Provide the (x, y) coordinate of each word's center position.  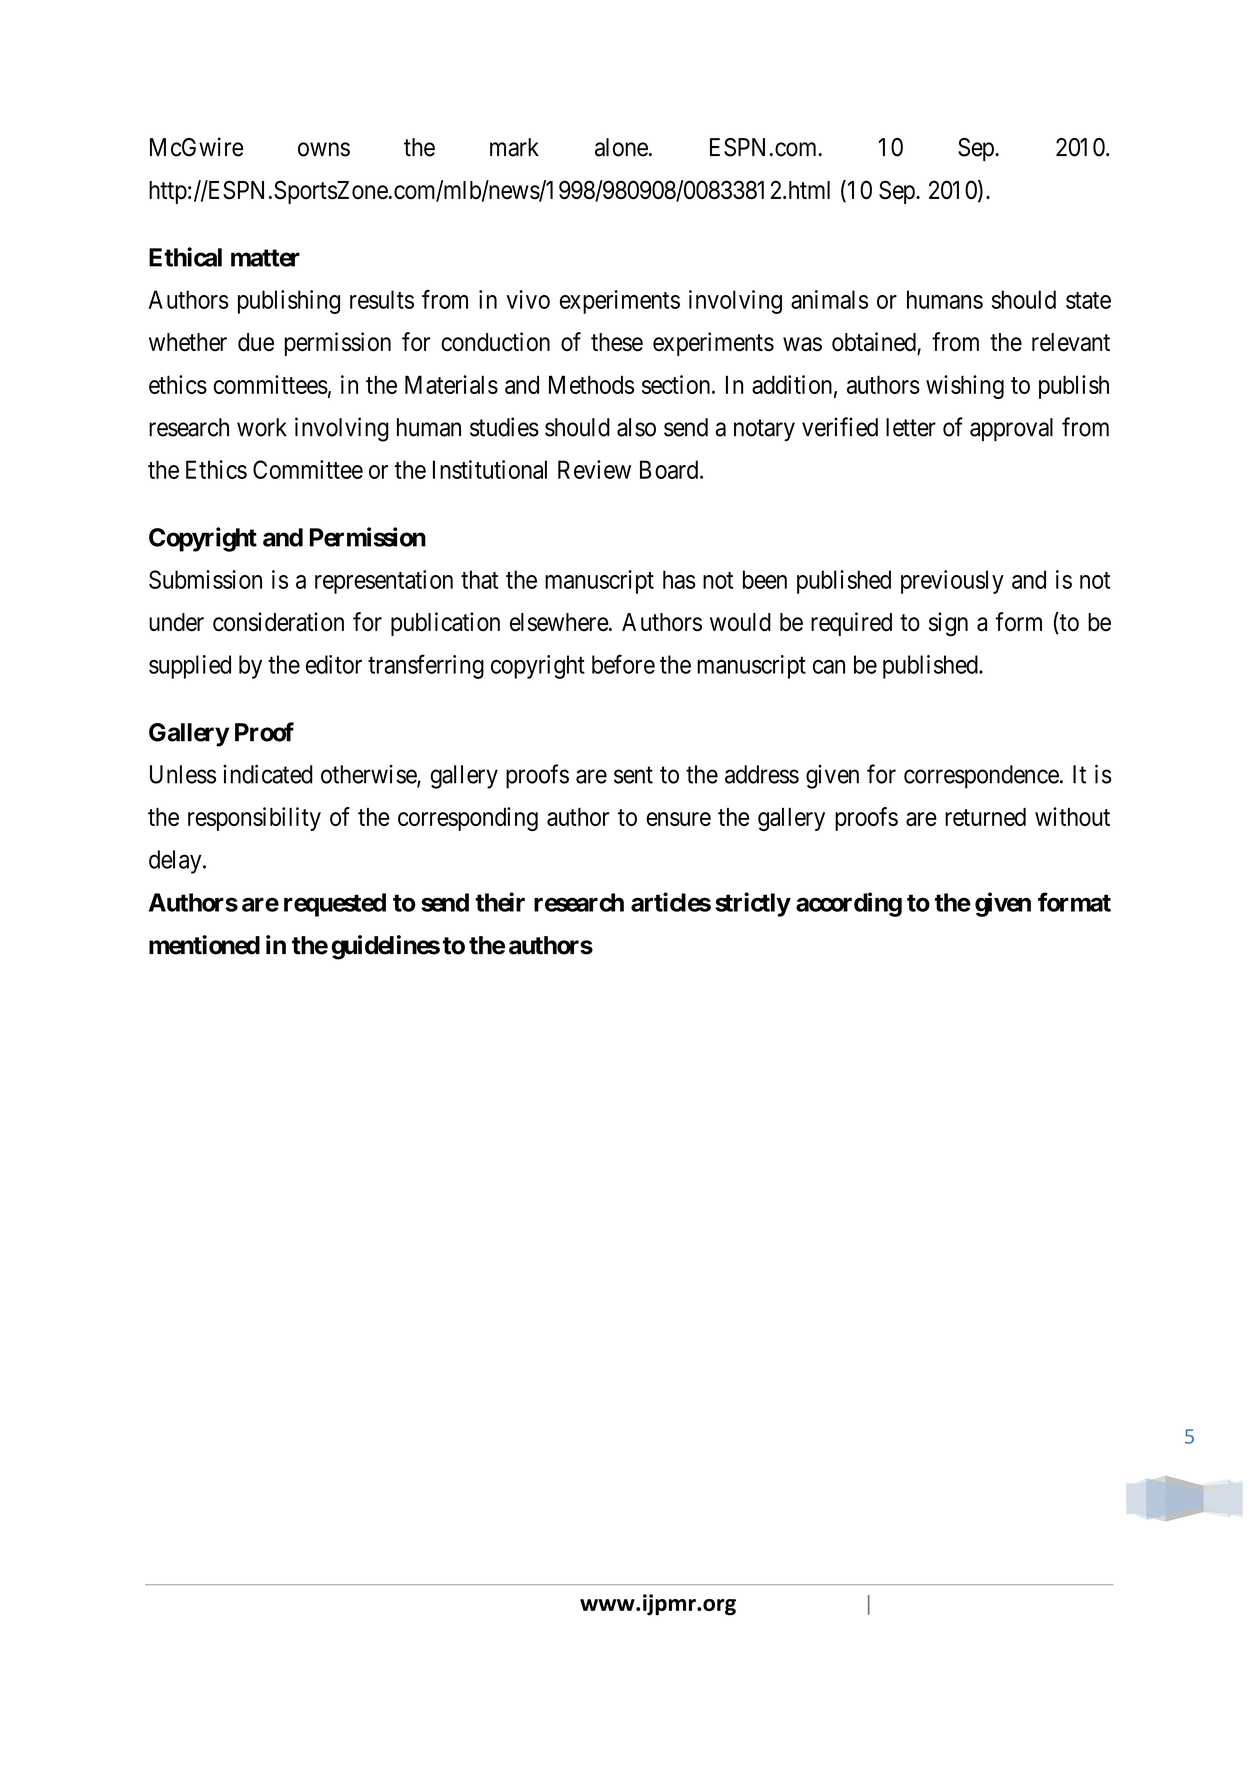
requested (335, 905)
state (1088, 300)
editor (334, 664)
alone (621, 147)
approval (1011, 430)
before (623, 664)
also (636, 427)
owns (324, 149)
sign (948, 624)
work (262, 427)
